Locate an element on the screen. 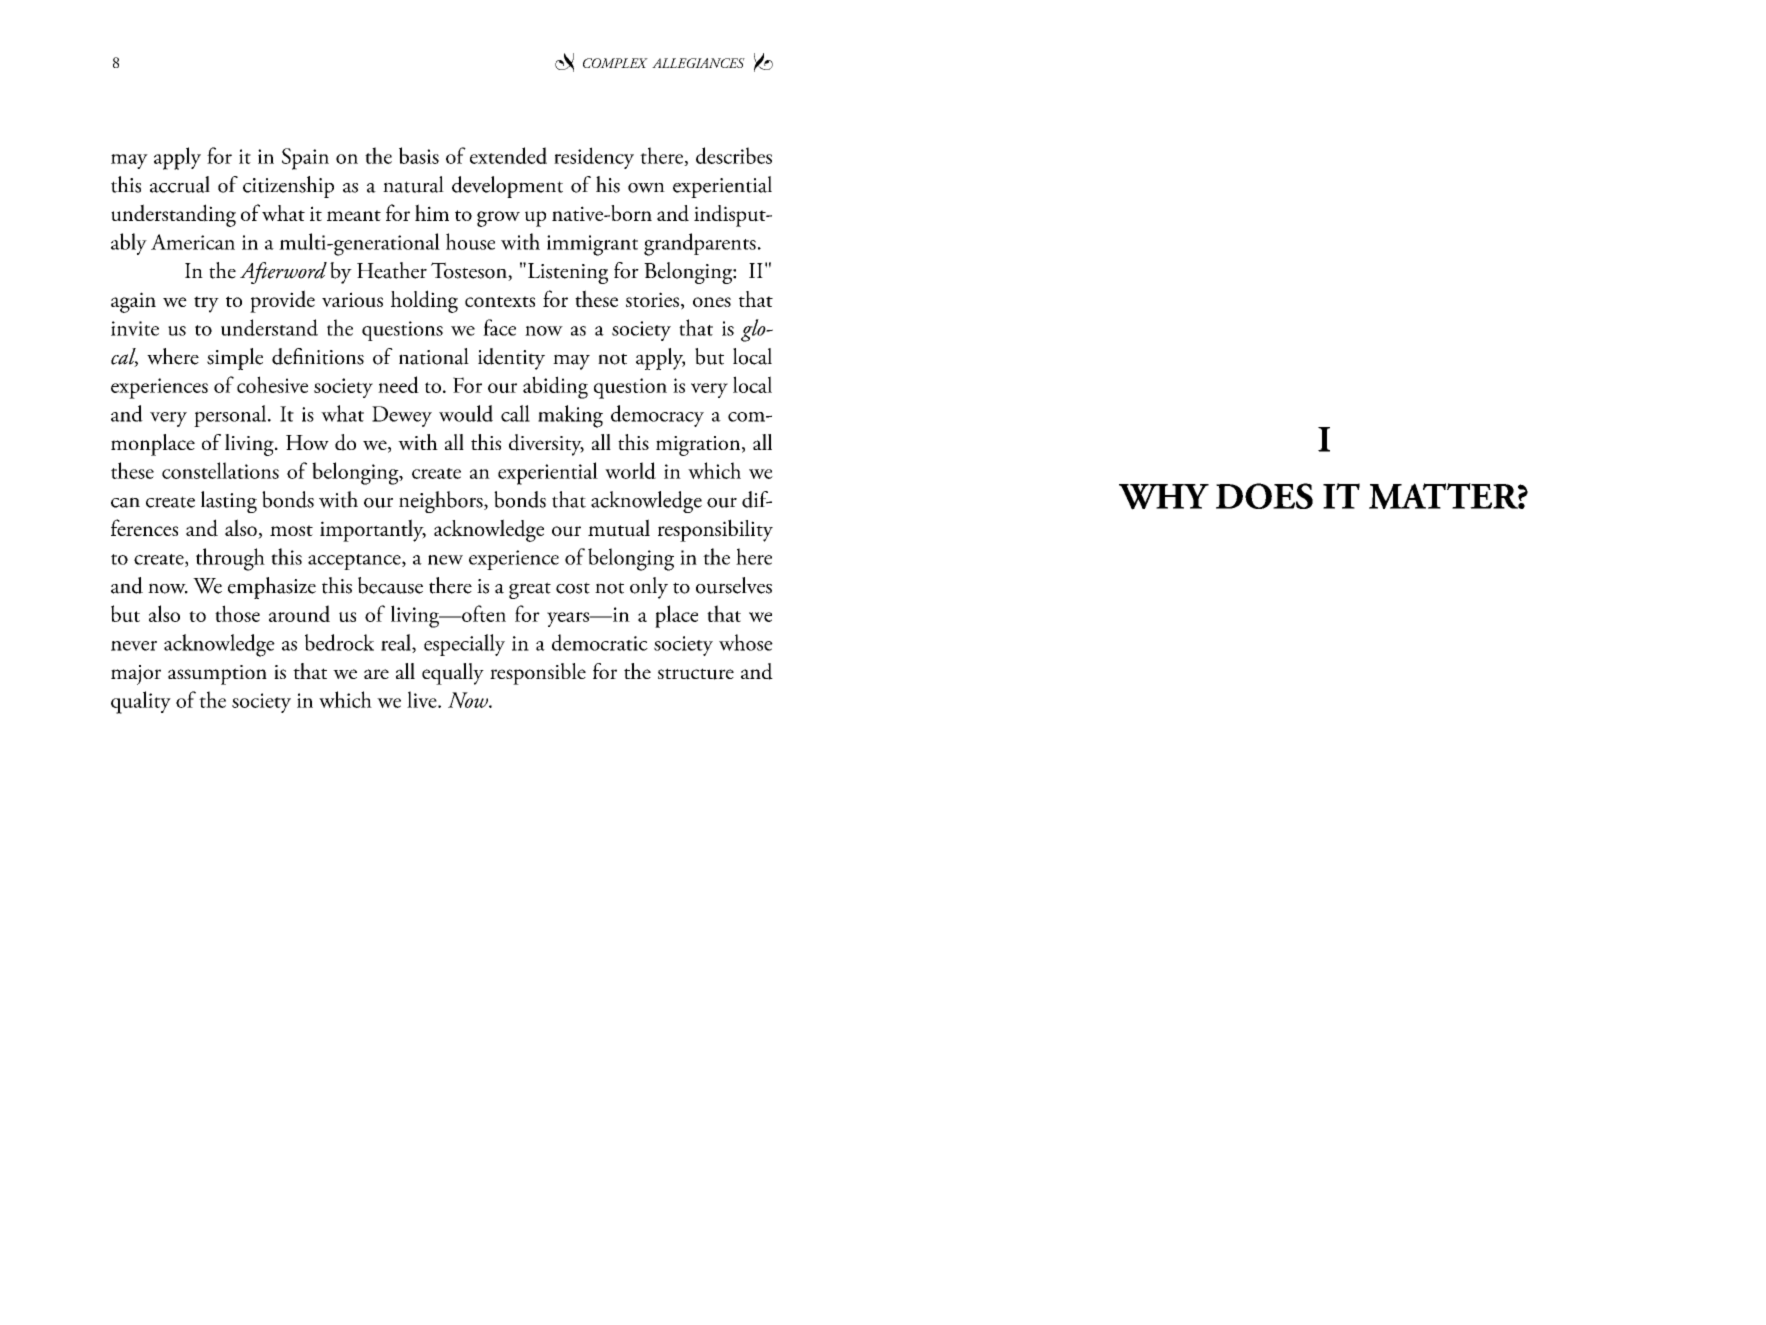  WHY is located at coordinates (1164, 497).
